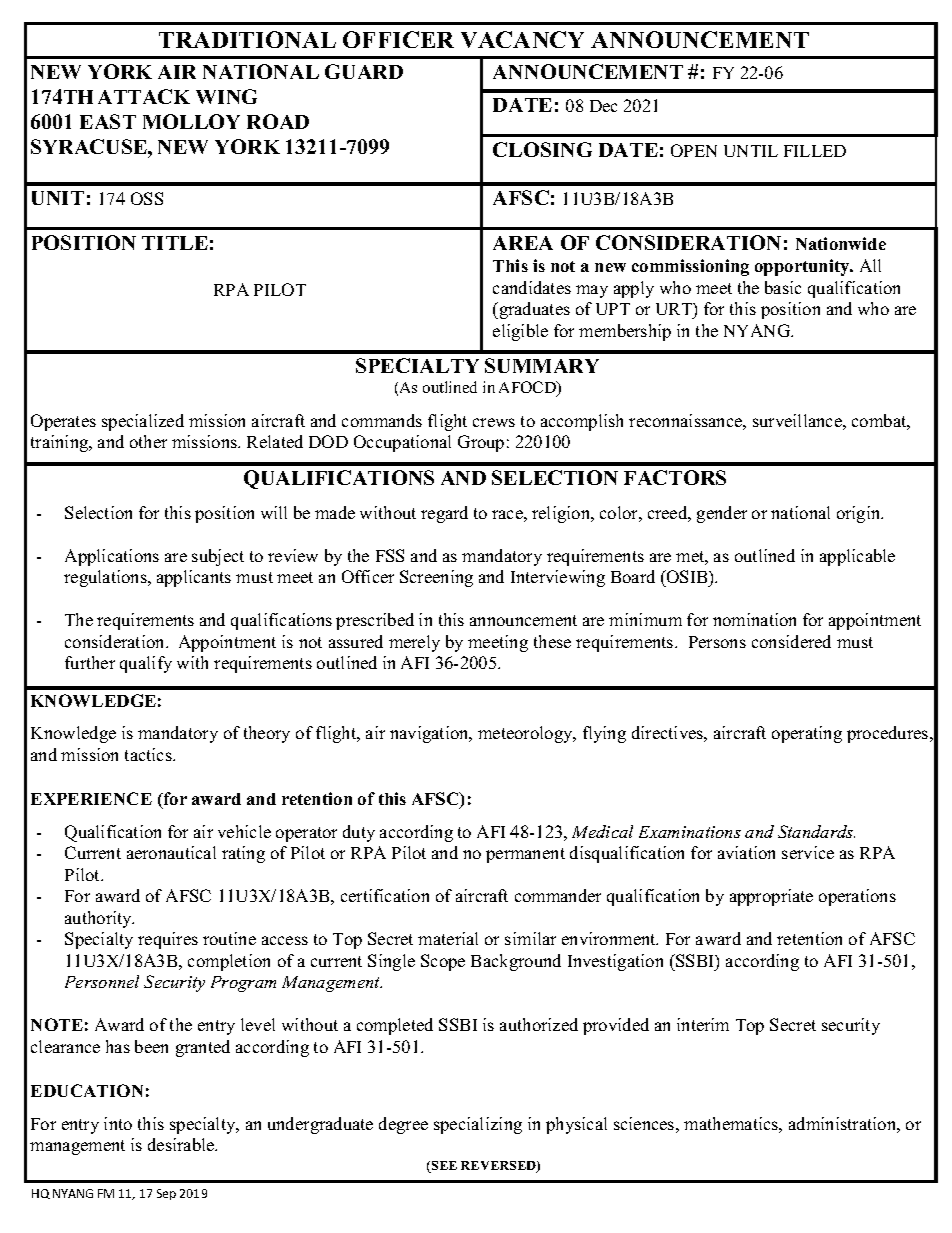  Describe the element at coordinates (815, 151) in the screenshot. I see `FILLED` at that location.
